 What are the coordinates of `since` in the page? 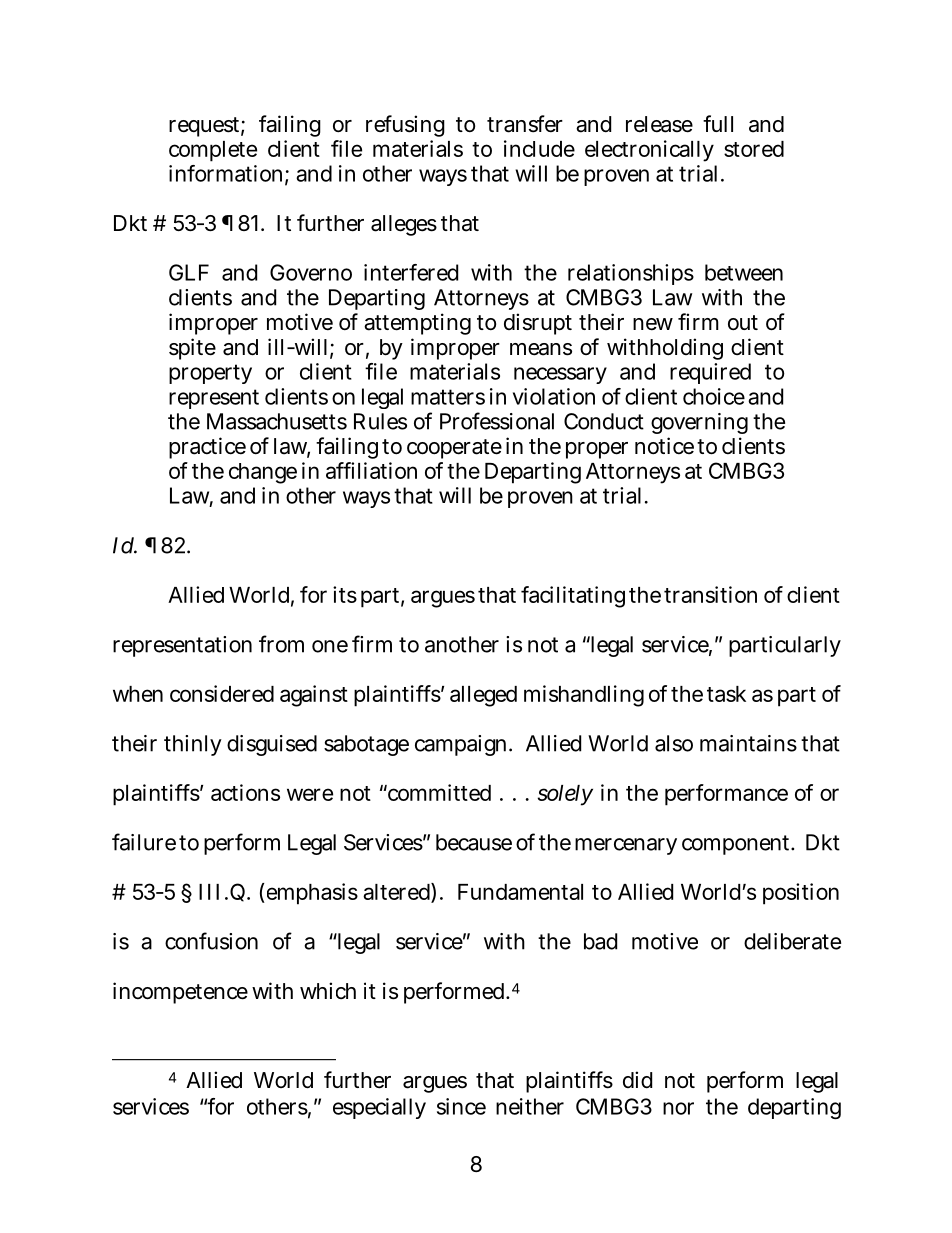 It's located at (461, 1106).
